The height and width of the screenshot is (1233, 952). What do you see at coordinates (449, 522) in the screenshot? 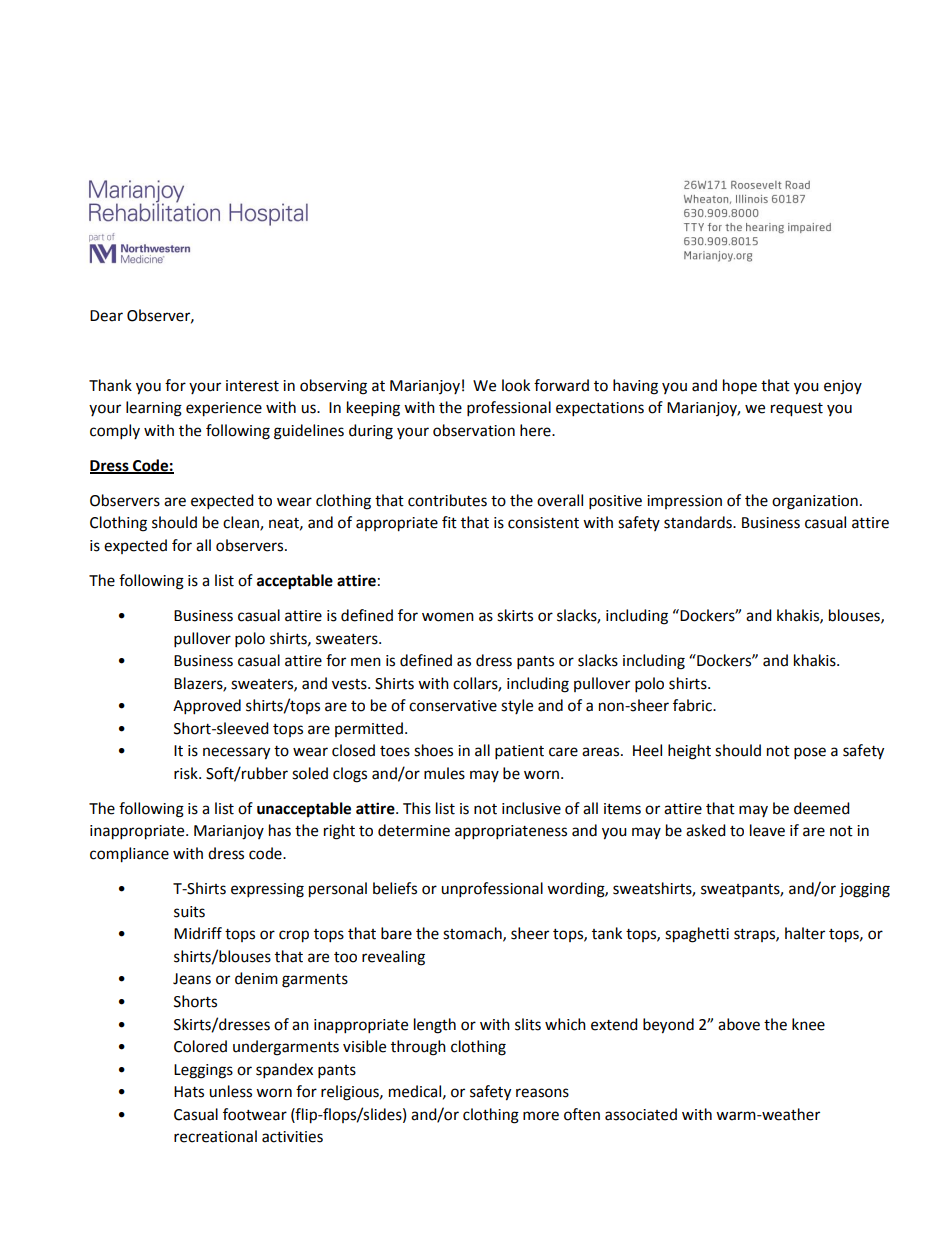
I see `fit` at bounding box center [449, 522].
